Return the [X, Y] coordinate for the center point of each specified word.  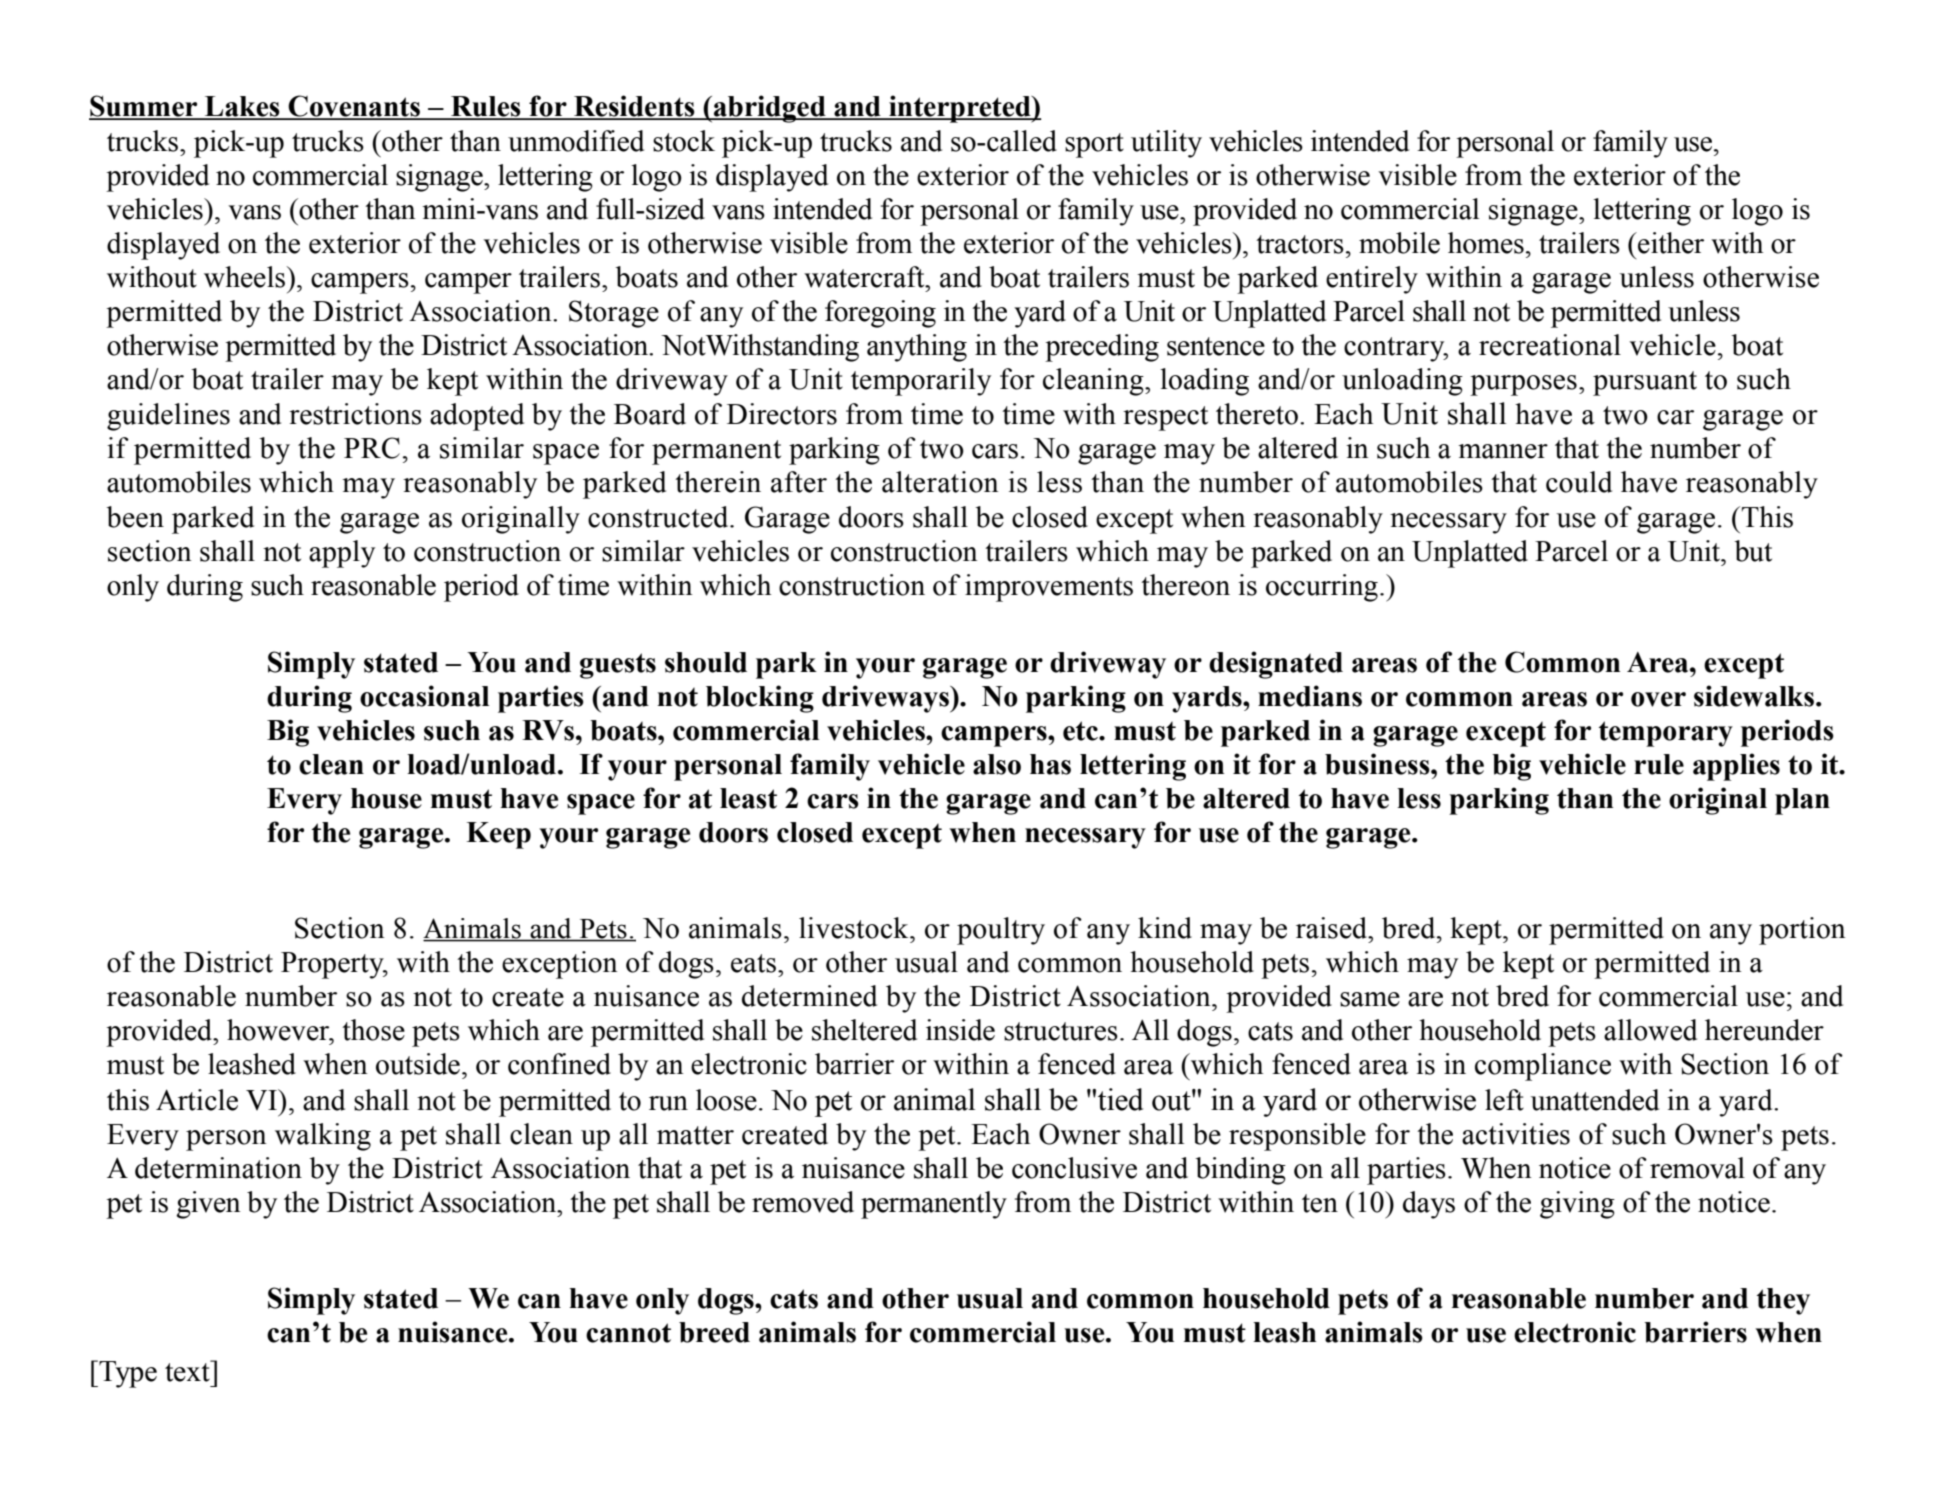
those [373, 1030]
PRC [372, 448]
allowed [1650, 1030]
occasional [424, 696]
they [1783, 1301]
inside [960, 1030]
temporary [1666, 734]
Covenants [354, 107]
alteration [940, 482]
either [1670, 243]
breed [714, 1332]
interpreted [960, 109]
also [997, 764]
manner [1503, 451]
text [188, 1371]
